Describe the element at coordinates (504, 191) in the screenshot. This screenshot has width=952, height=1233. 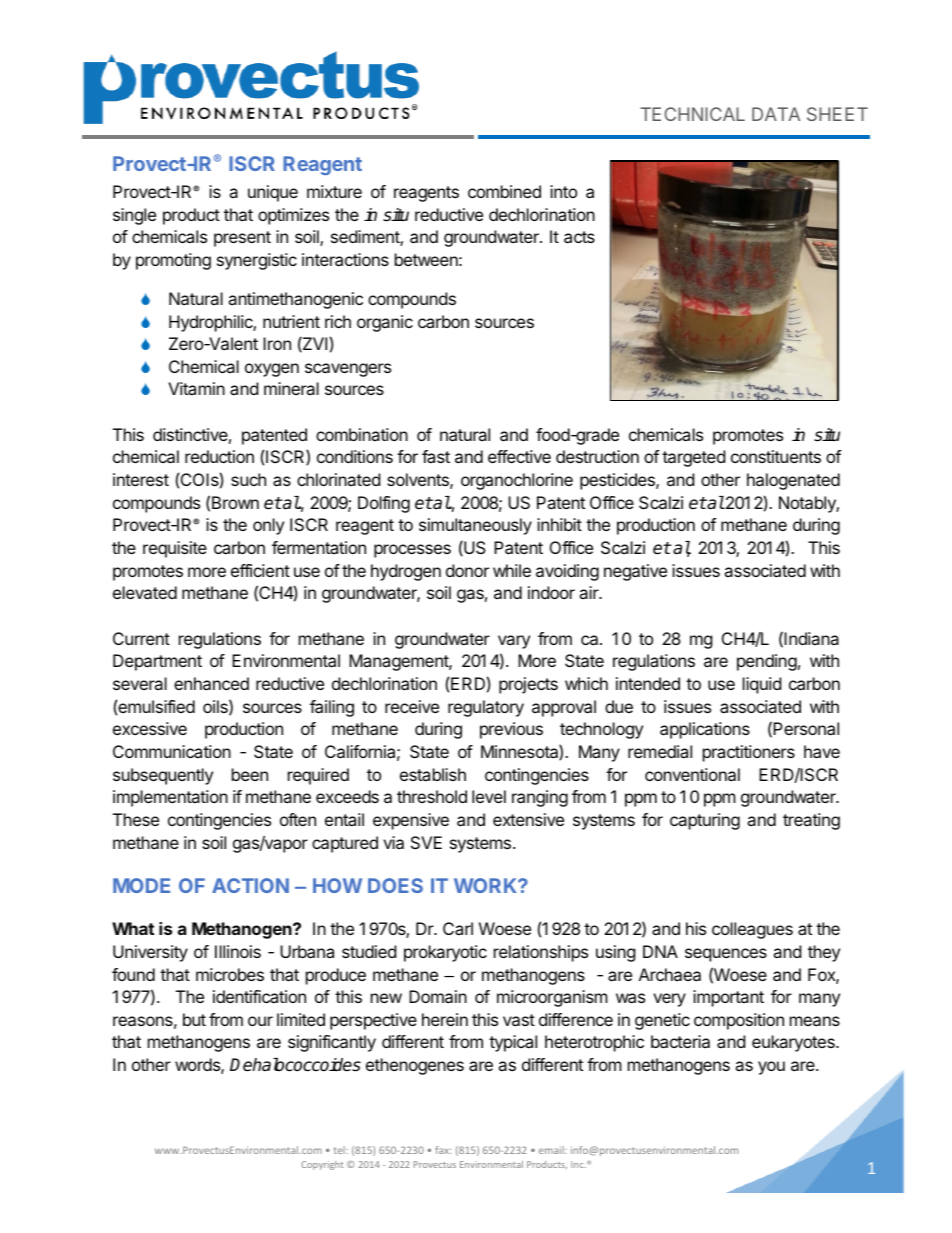
I see `combined` at that location.
